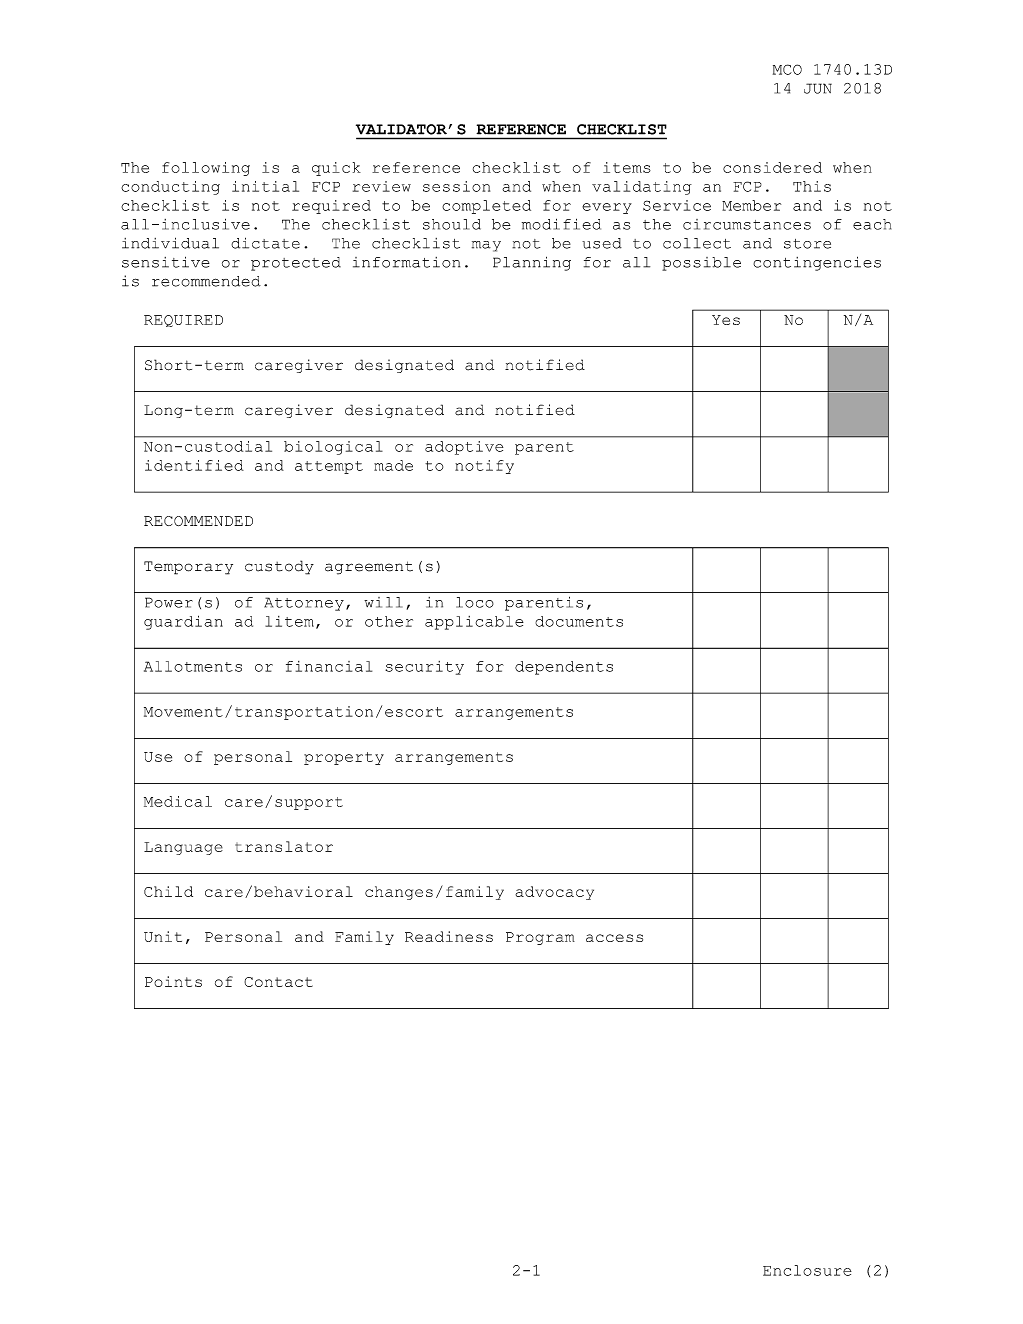 This screenshot has width=1023, height=1324. Describe the element at coordinates (614, 938) in the screenshot. I see `access` at that location.
